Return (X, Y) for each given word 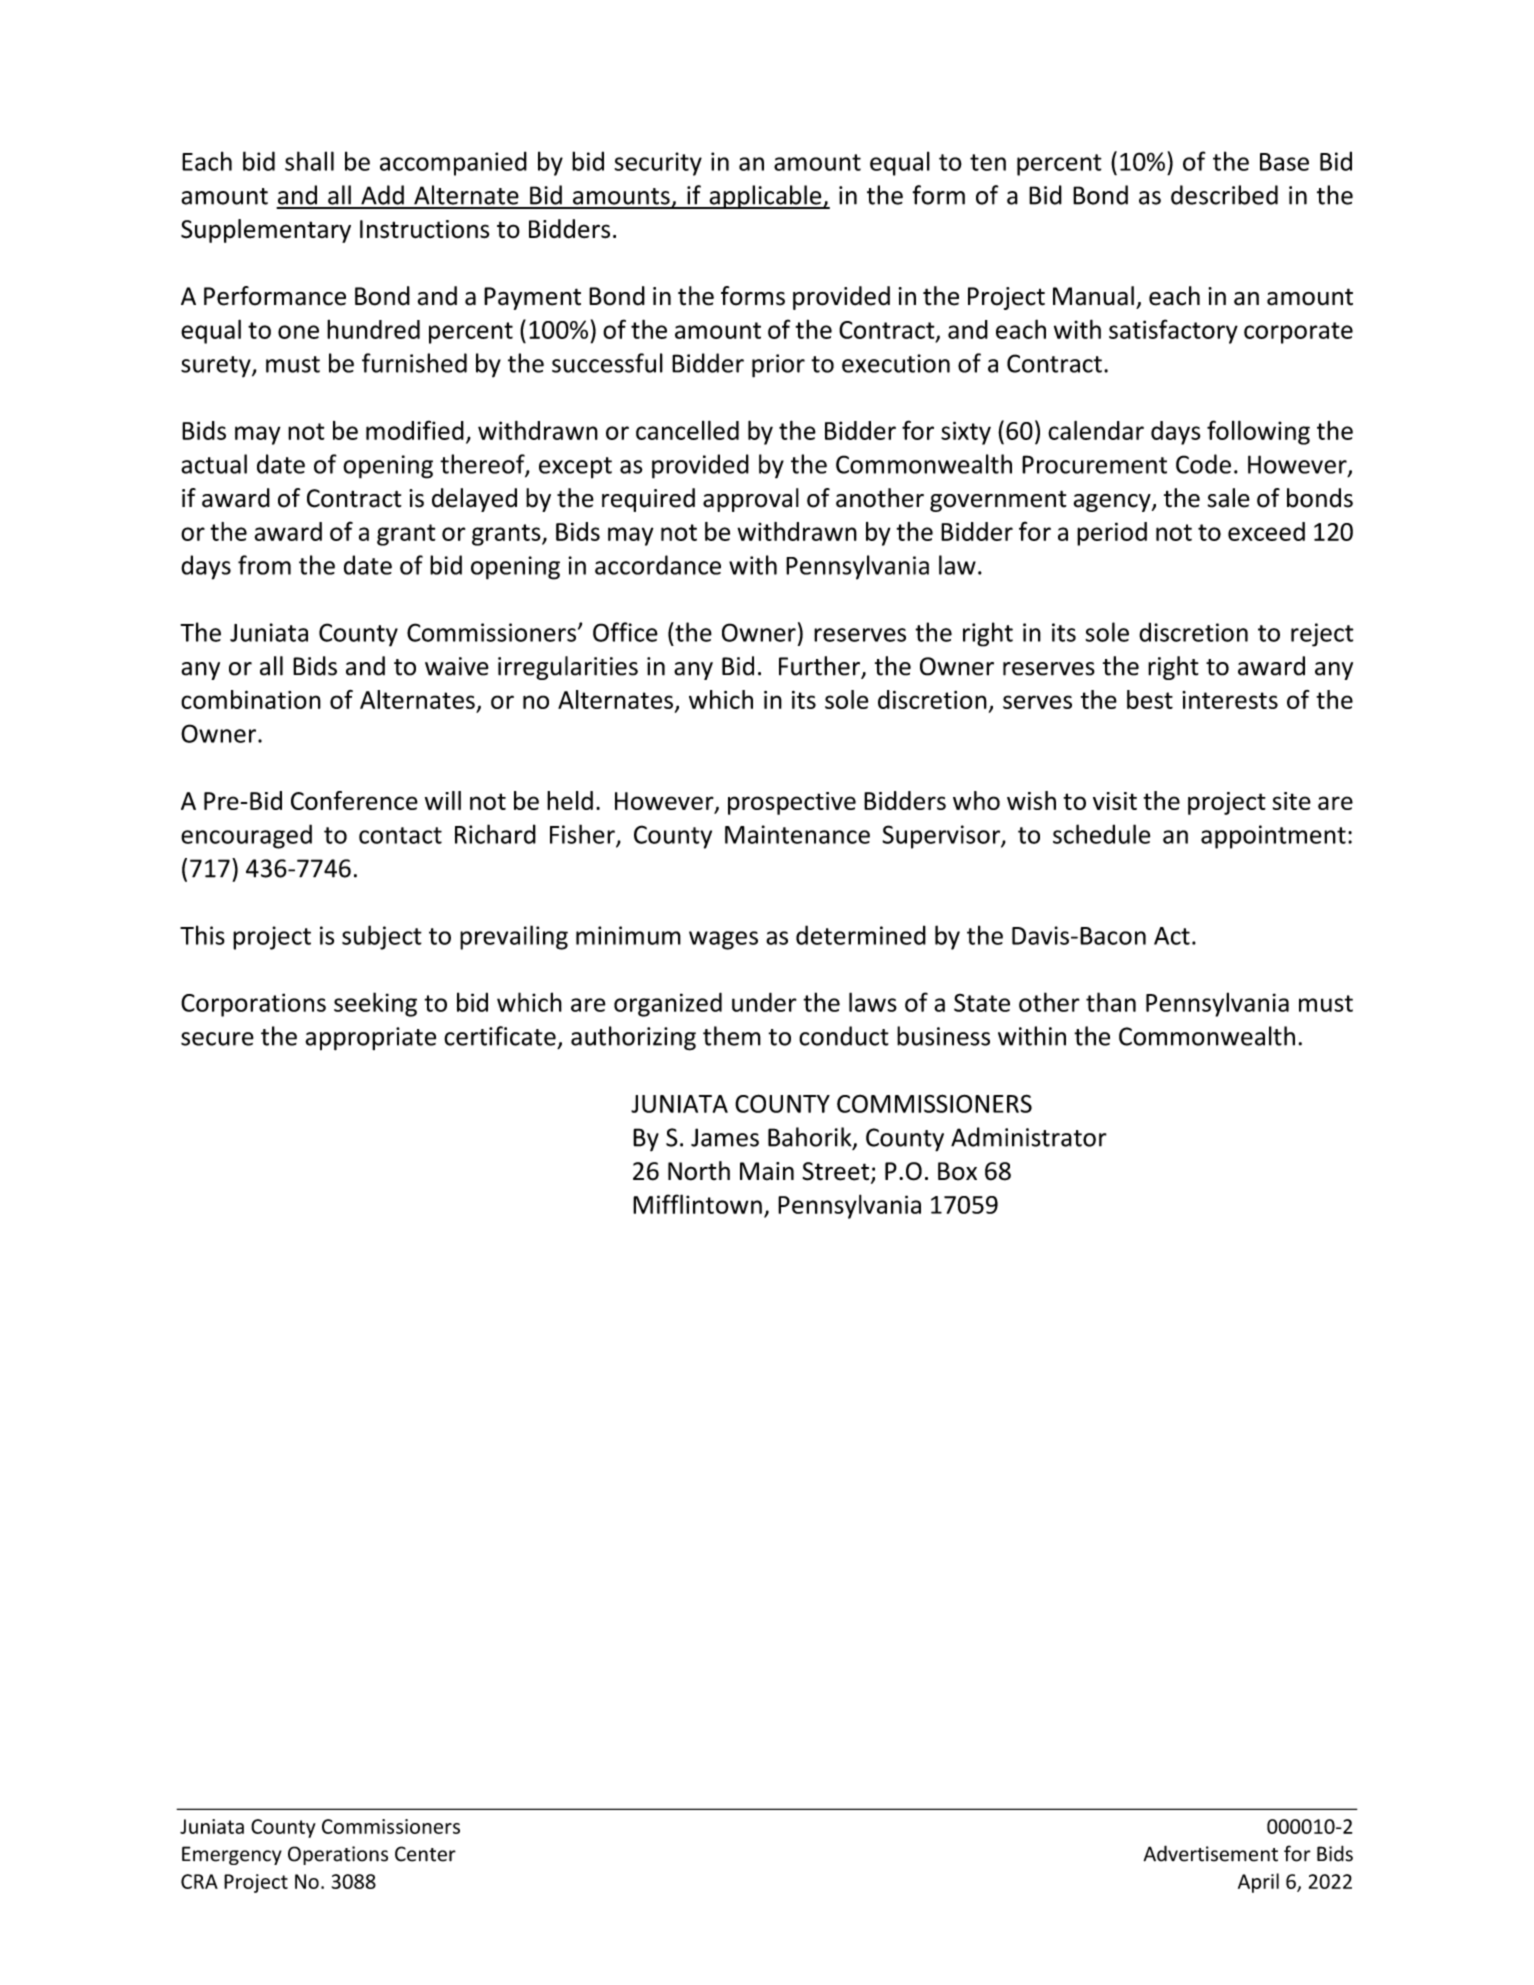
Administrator (1029, 1137)
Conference (354, 800)
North (699, 1171)
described (1224, 195)
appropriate (370, 1039)
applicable (765, 197)
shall (309, 161)
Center (425, 1854)
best (1150, 699)
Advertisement (1210, 1853)
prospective (792, 803)
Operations (338, 1855)
